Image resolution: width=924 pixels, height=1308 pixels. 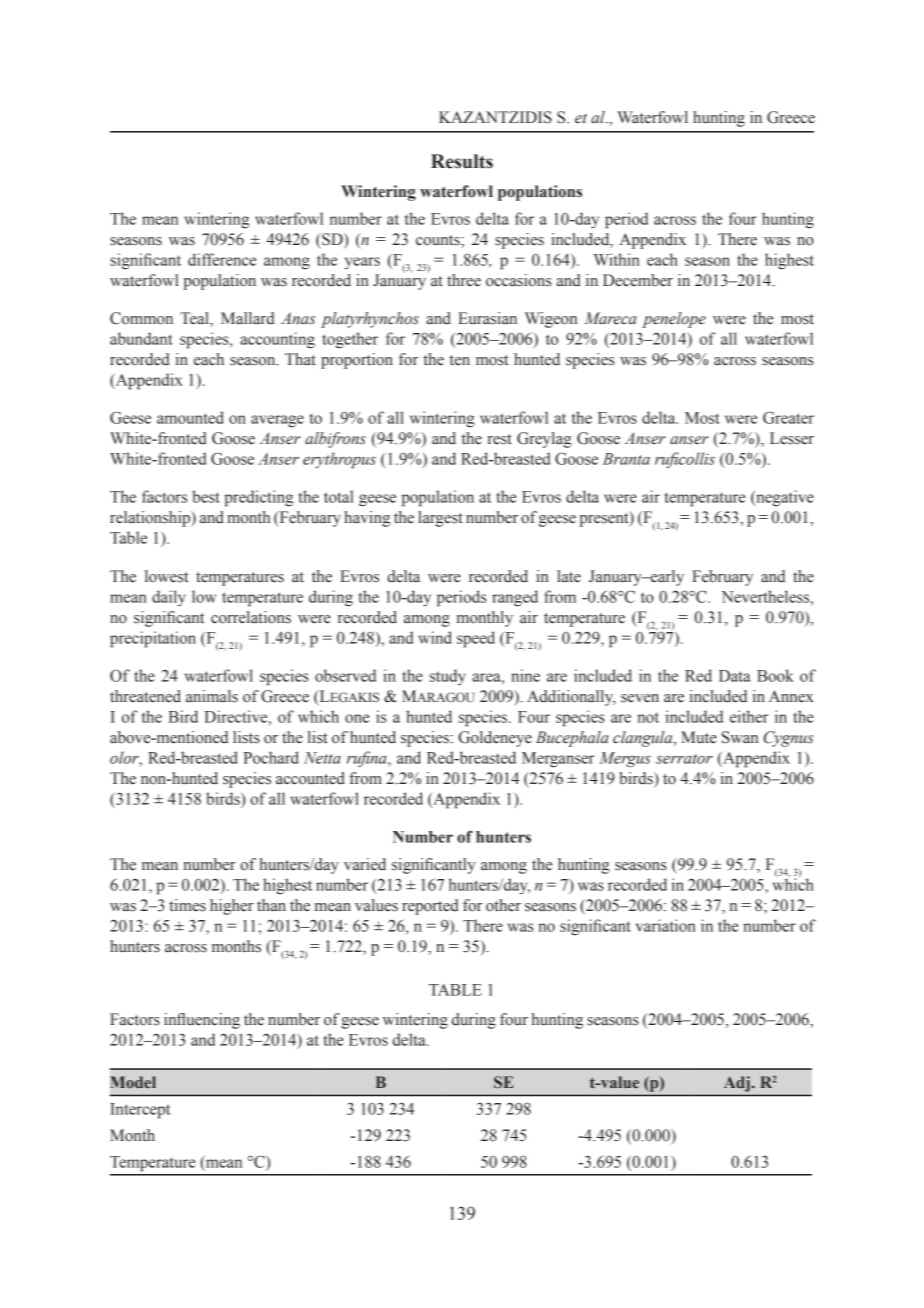 What do you see at coordinates (310, 778) in the screenshot?
I see `accounted` at bounding box center [310, 778].
